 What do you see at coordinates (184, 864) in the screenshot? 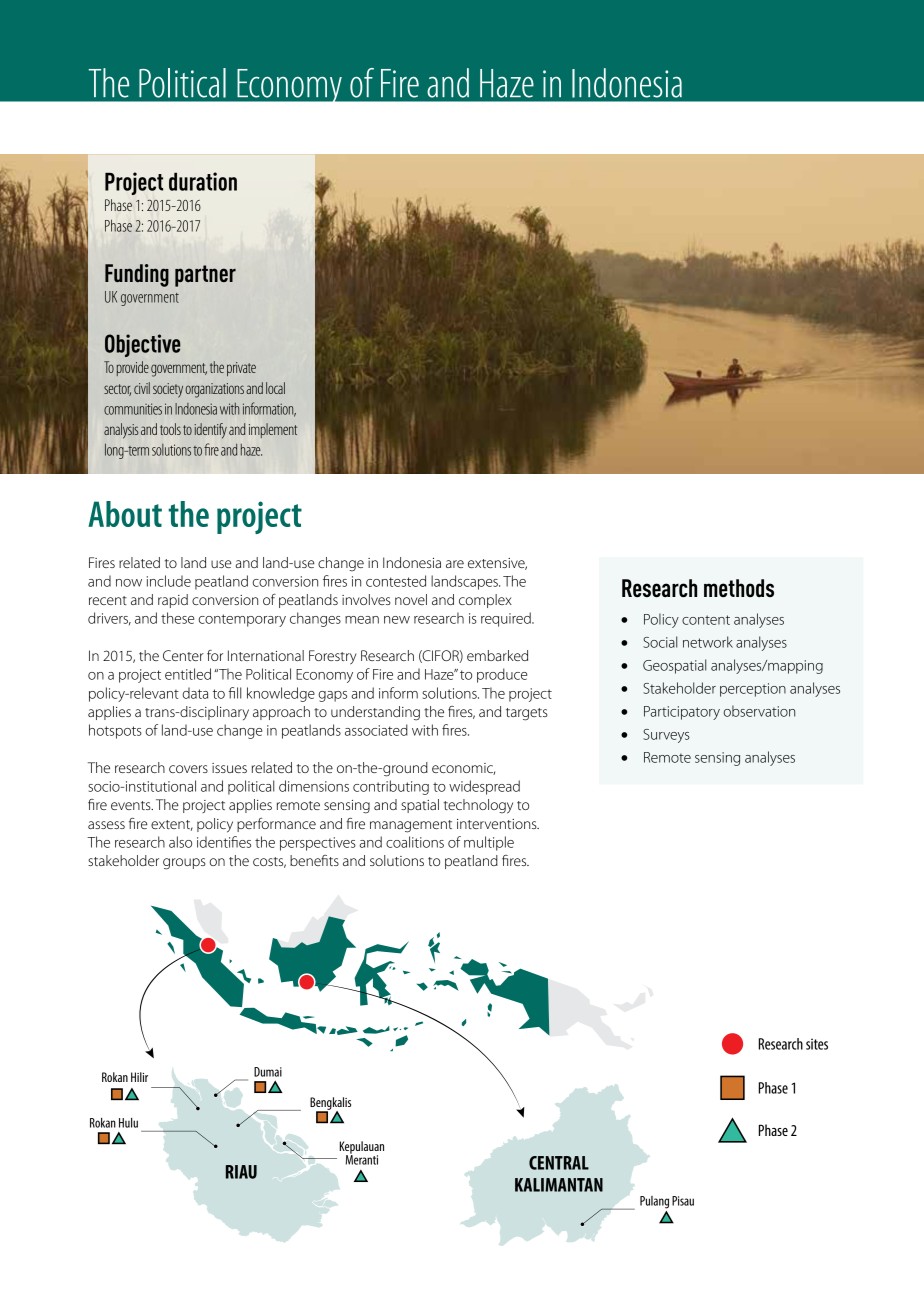
I see `groups` at bounding box center [184, 864].
